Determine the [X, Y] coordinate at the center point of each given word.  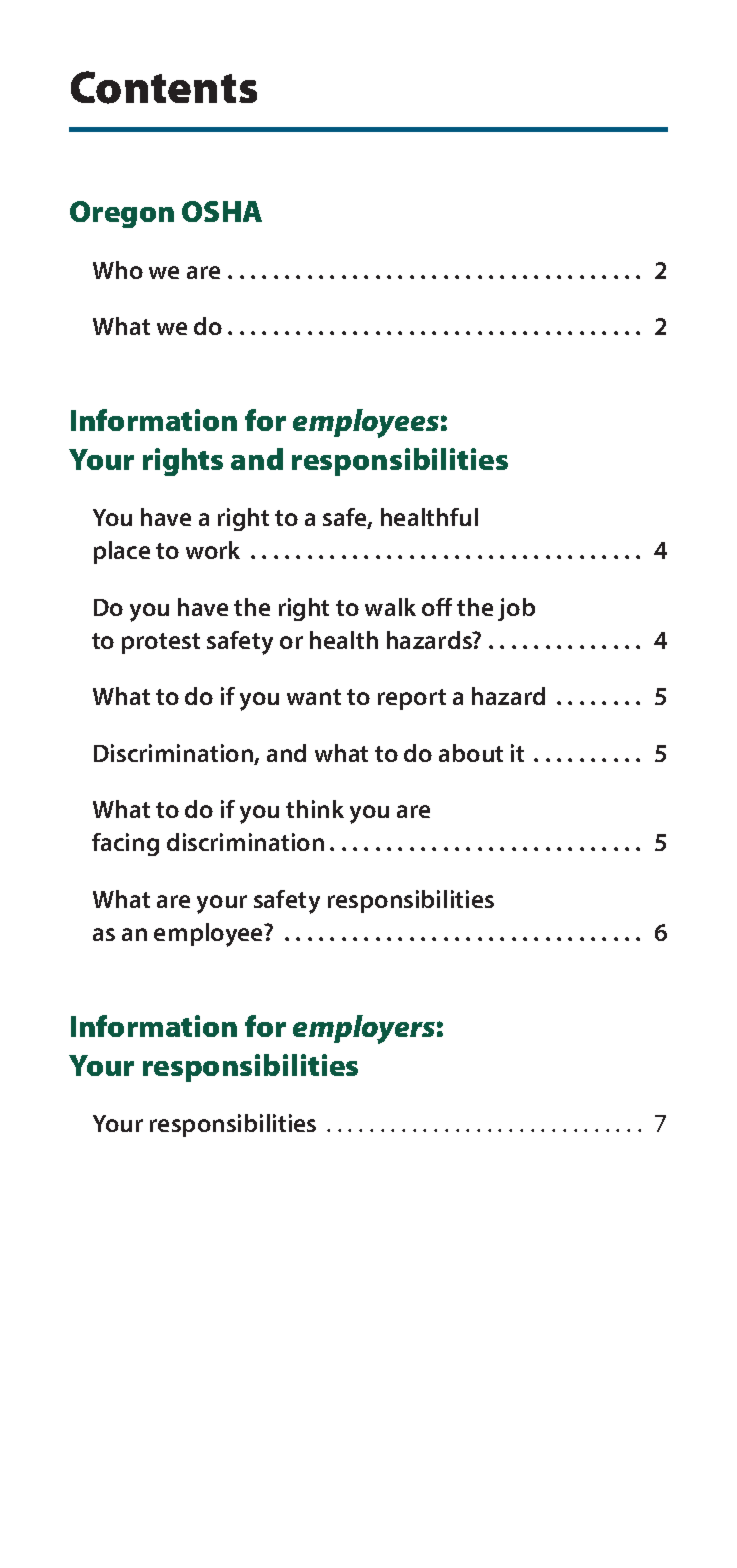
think [315, 809]
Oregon [122, 214]
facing [125, 844]
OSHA [222, 211]
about [471, 753]
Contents [164, 87]
